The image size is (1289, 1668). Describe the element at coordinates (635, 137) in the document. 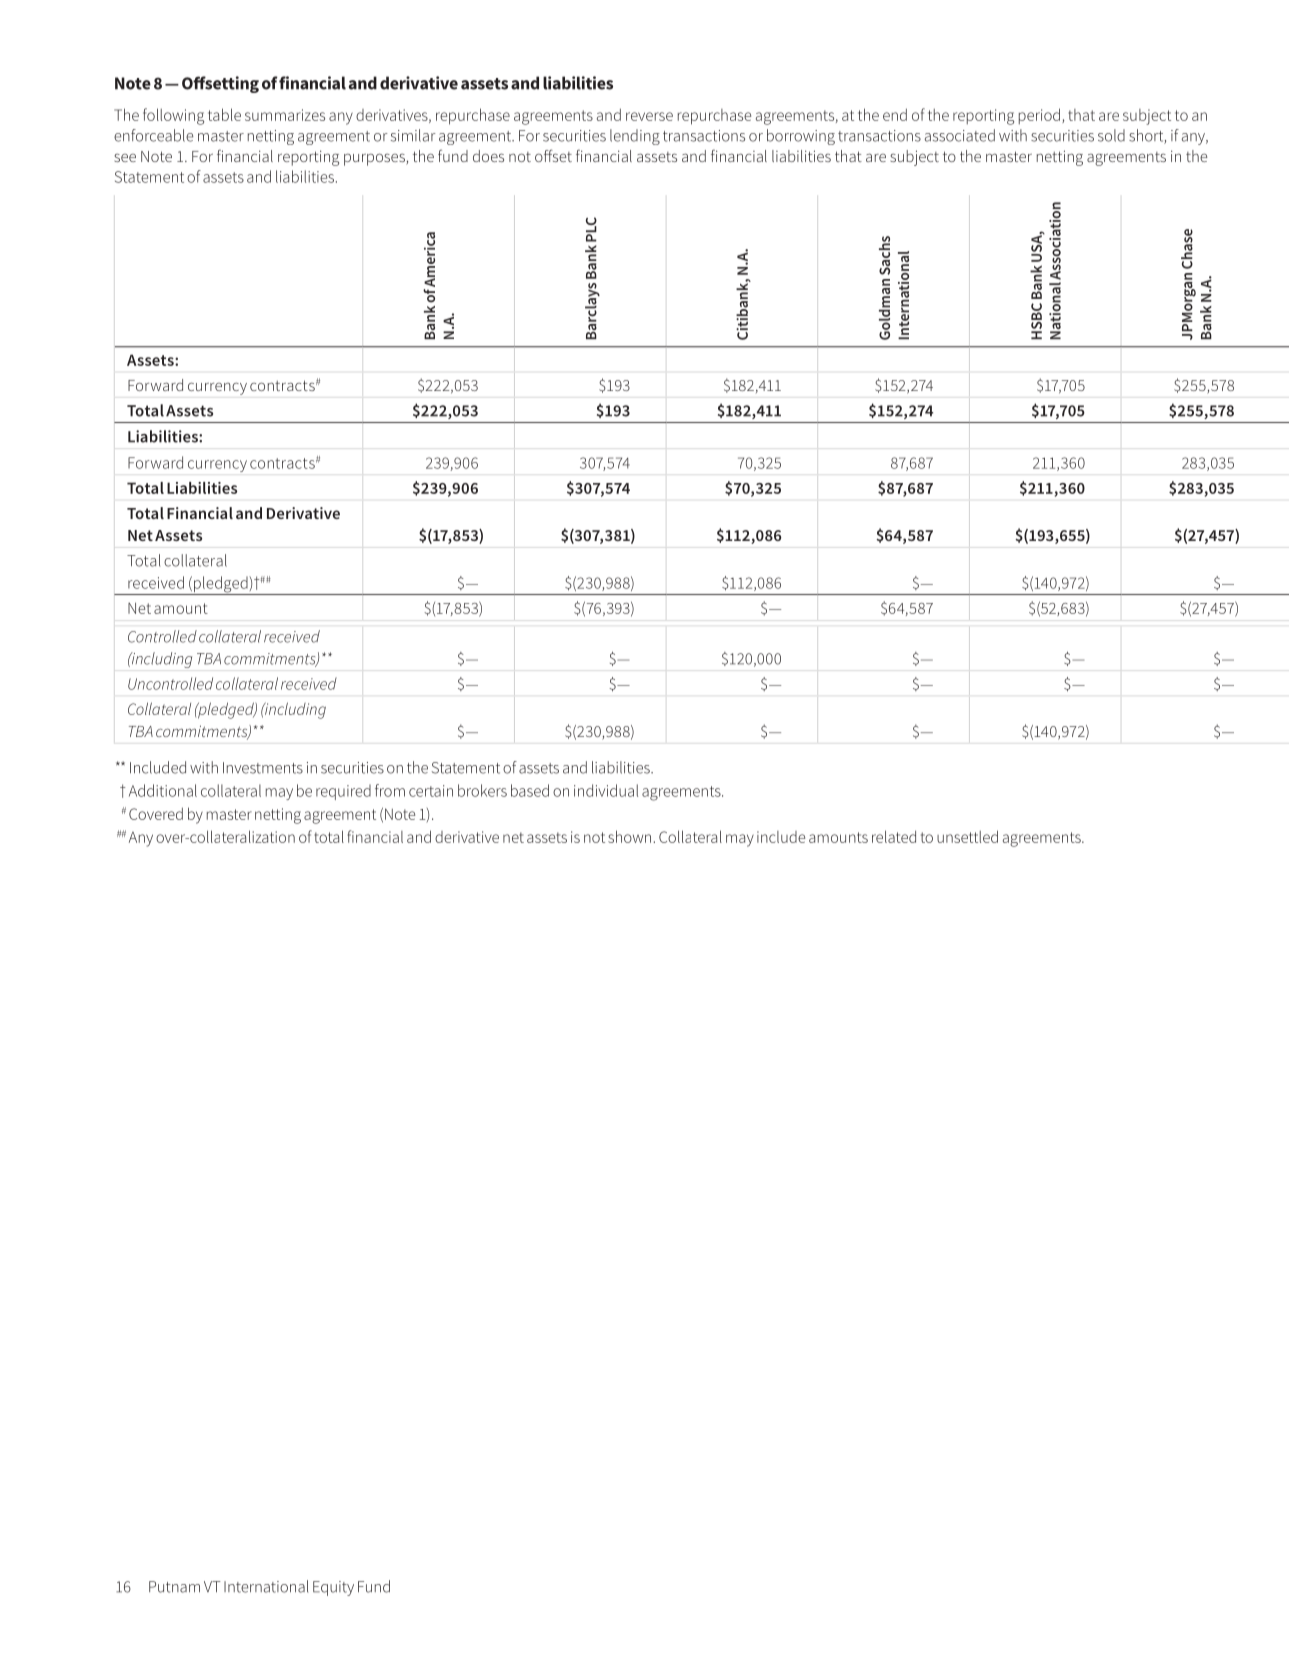

I see `lending` at that location.
